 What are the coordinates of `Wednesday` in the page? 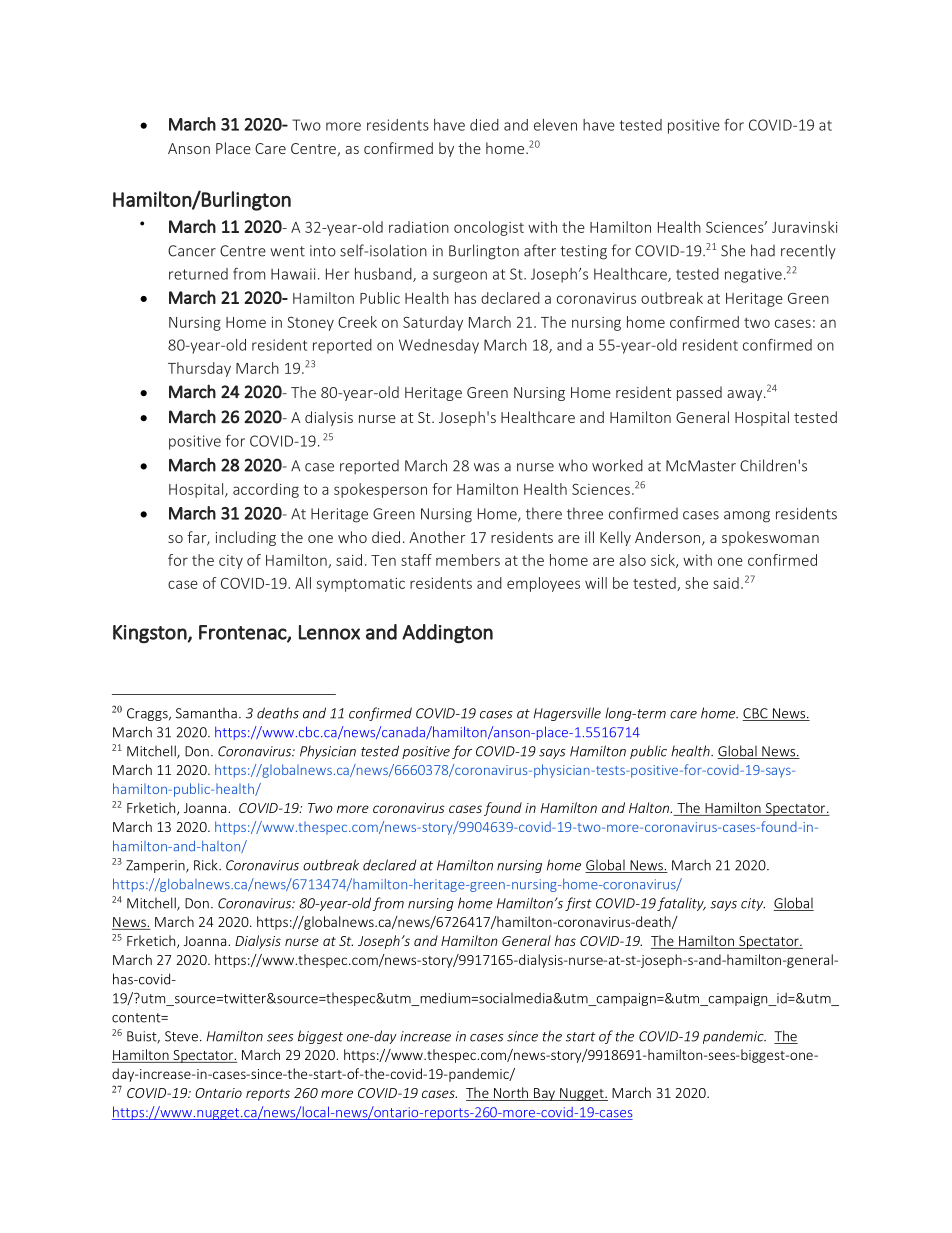 It's located at (439, 346).
